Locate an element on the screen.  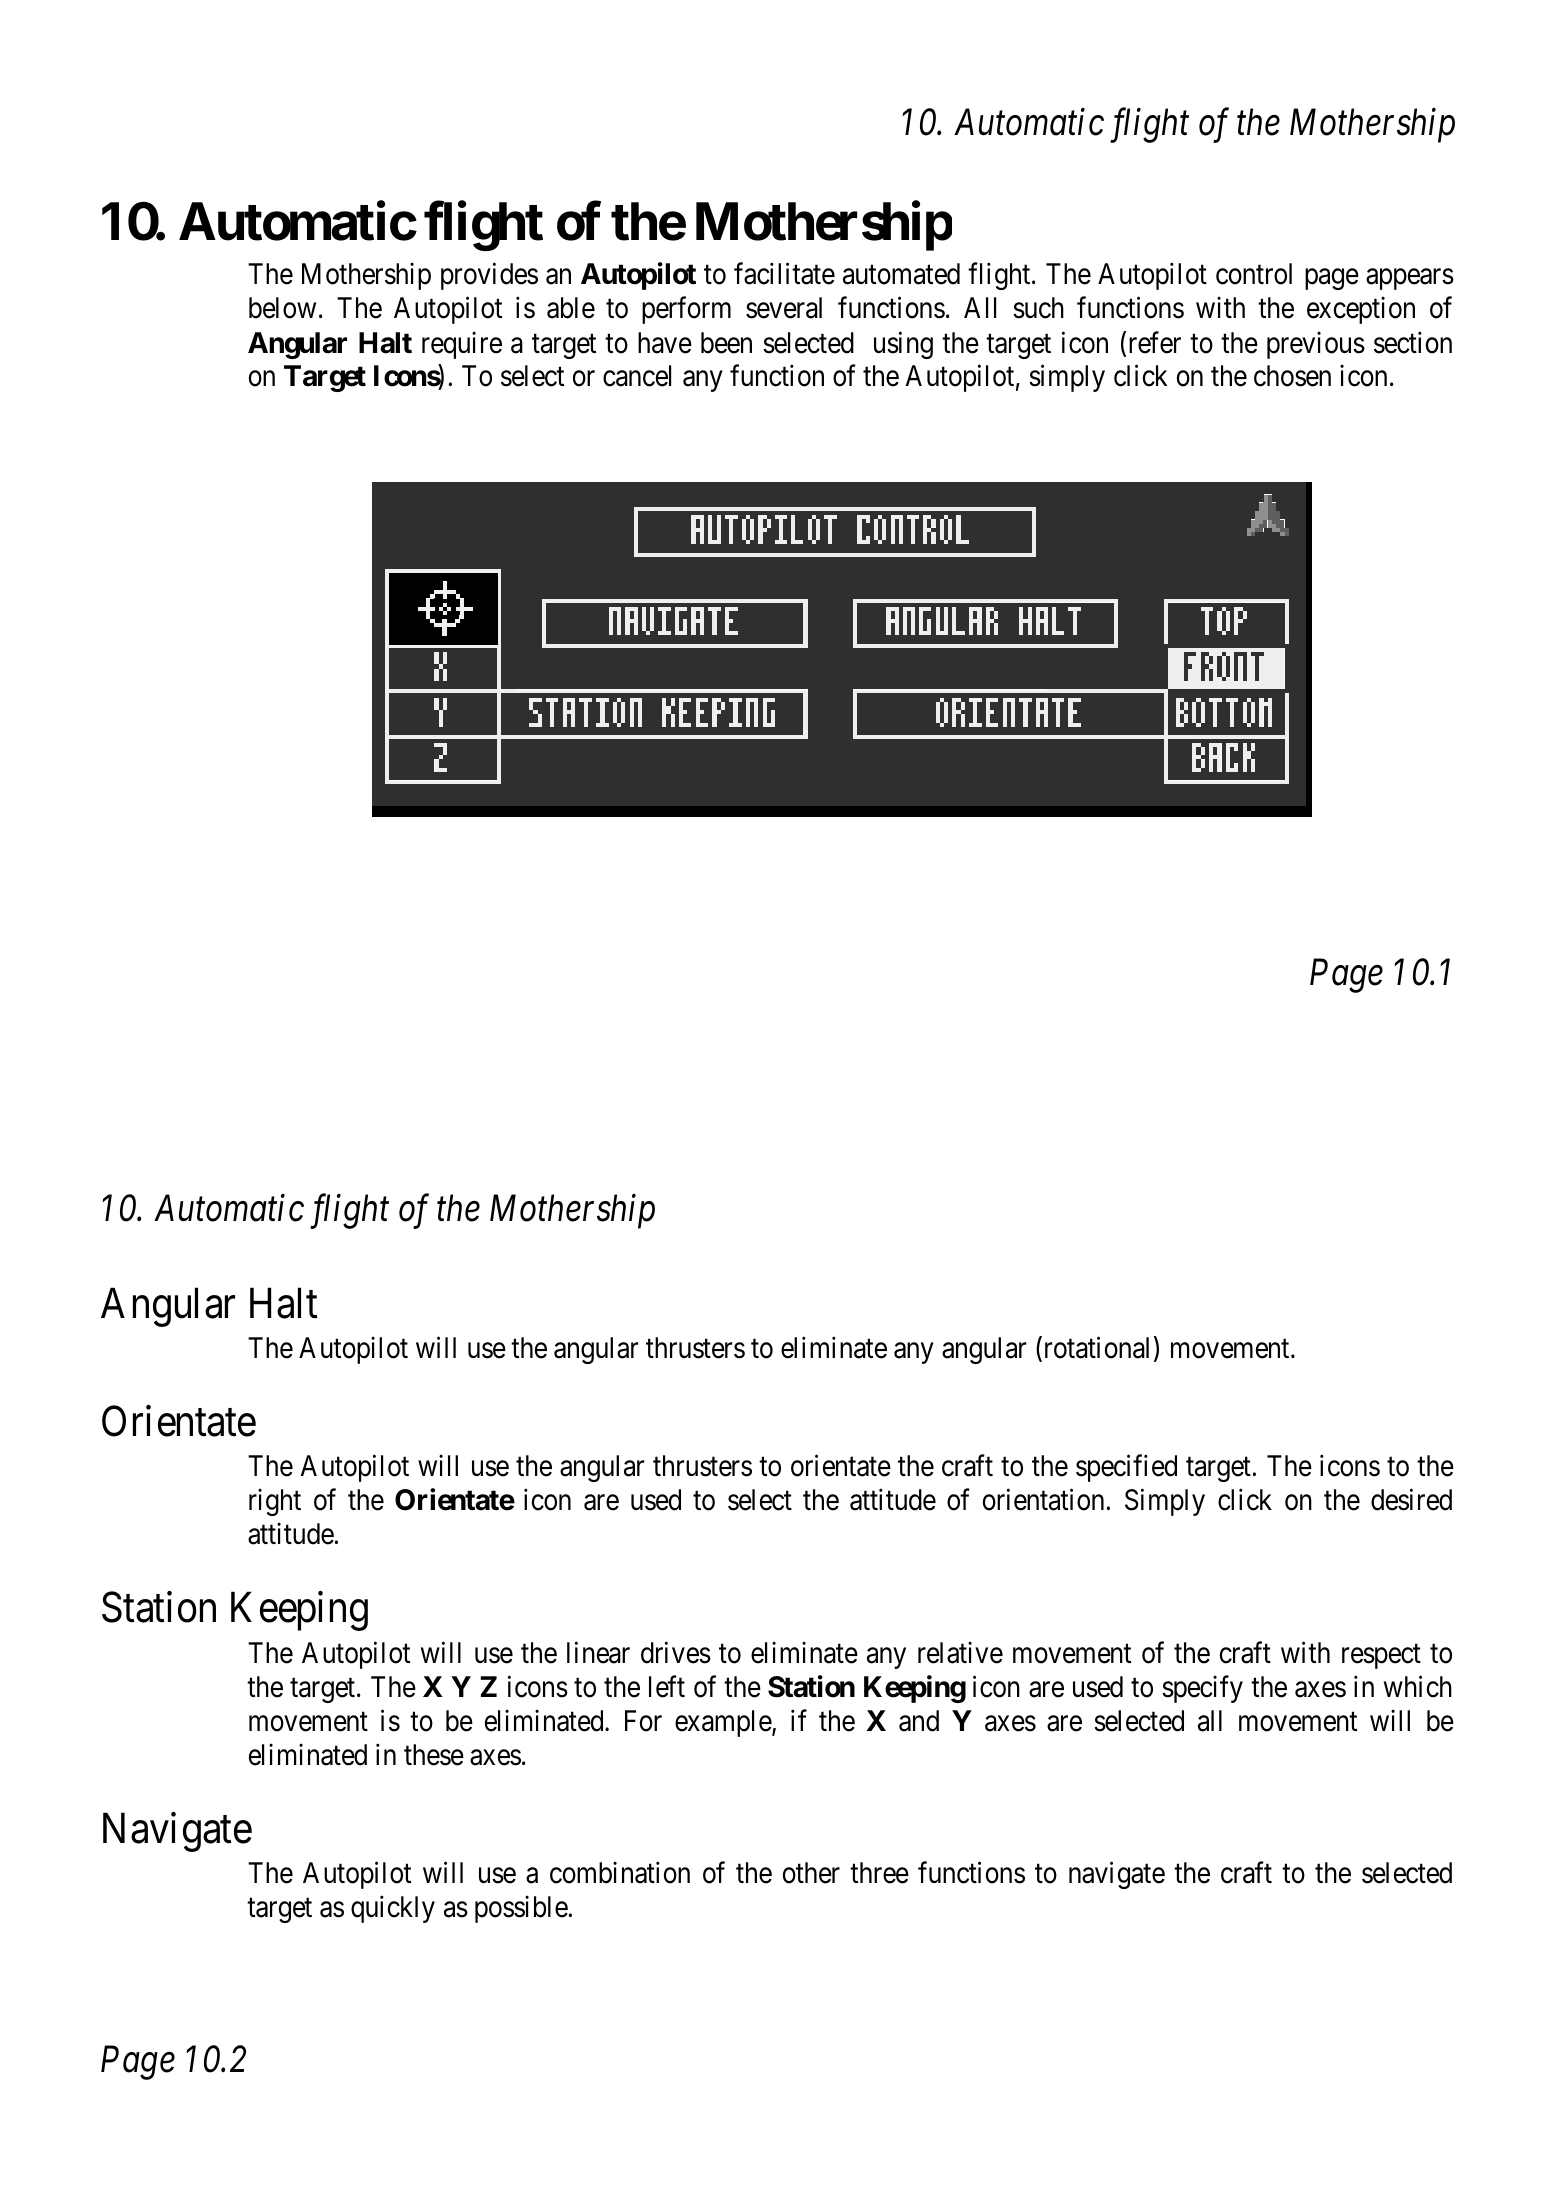
desired is located at coordinates (1411, 1500).
